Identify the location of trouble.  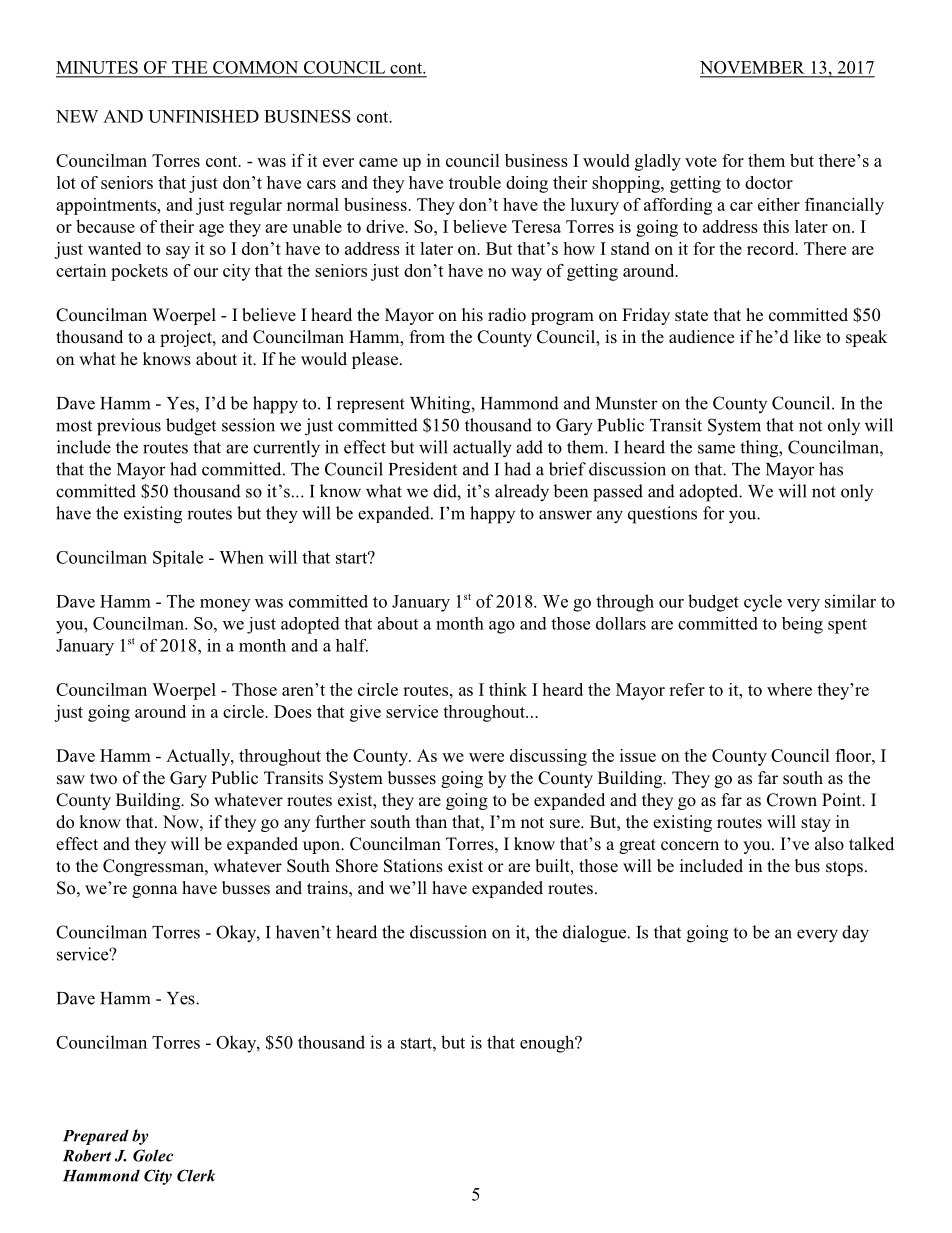
(475, 182).
